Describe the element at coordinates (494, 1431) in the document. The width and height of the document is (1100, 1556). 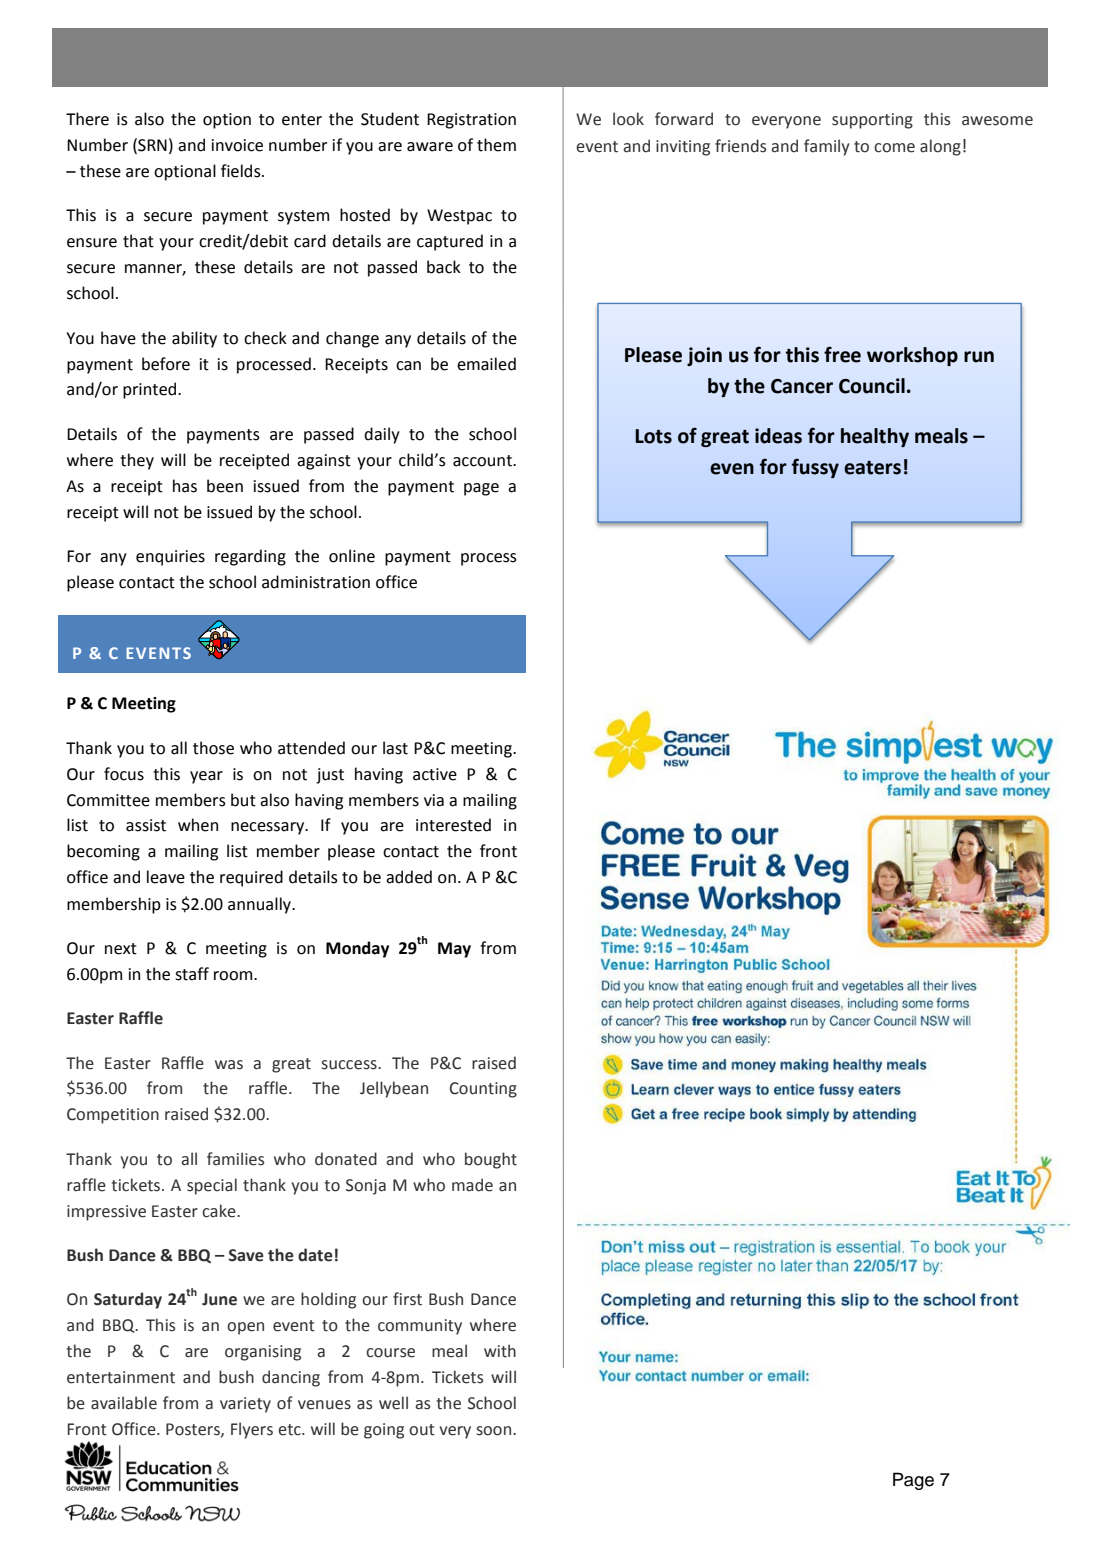
I see `soon` at that location.
